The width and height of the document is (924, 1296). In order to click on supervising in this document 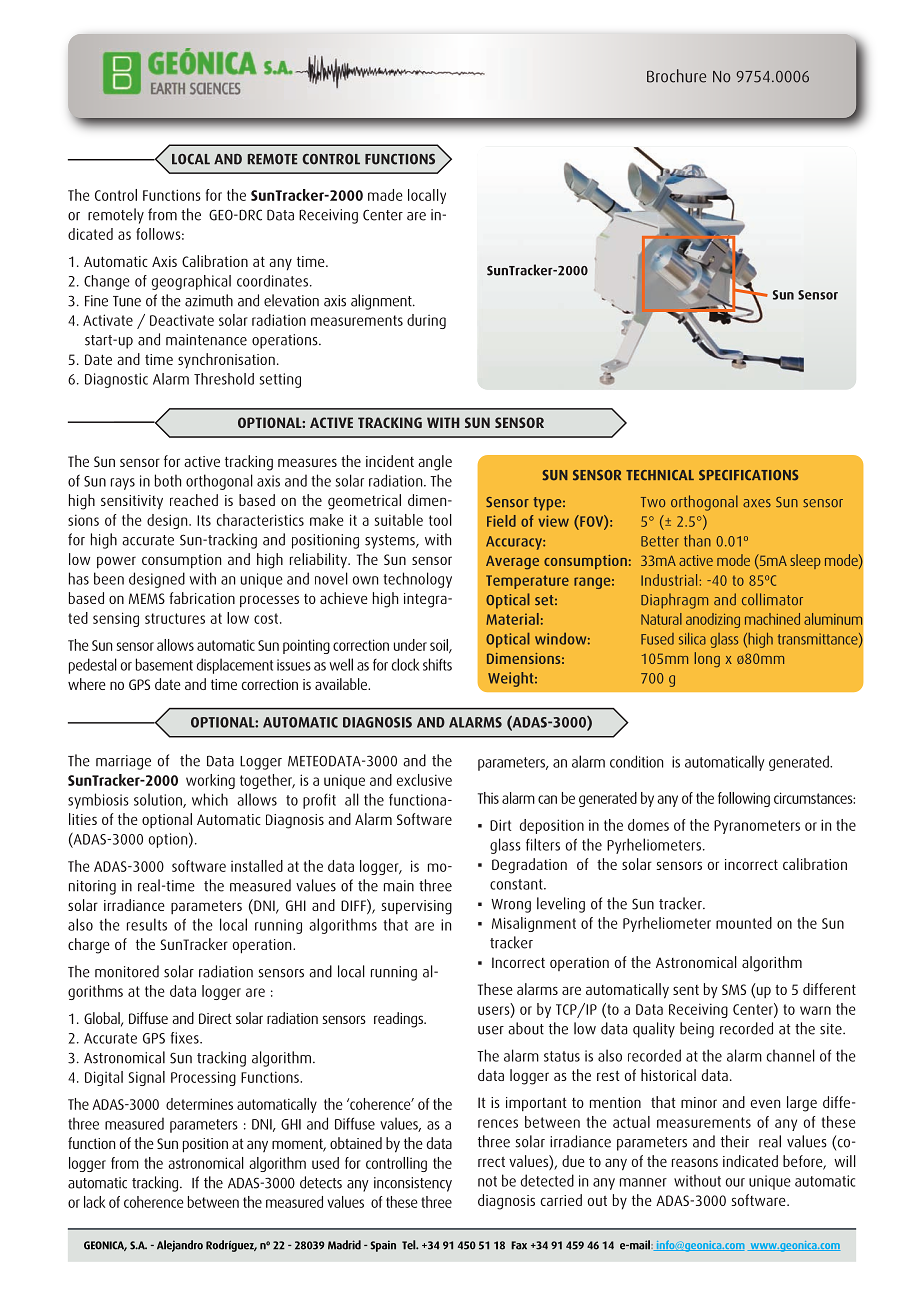, I will do `click(417, 907)`.
